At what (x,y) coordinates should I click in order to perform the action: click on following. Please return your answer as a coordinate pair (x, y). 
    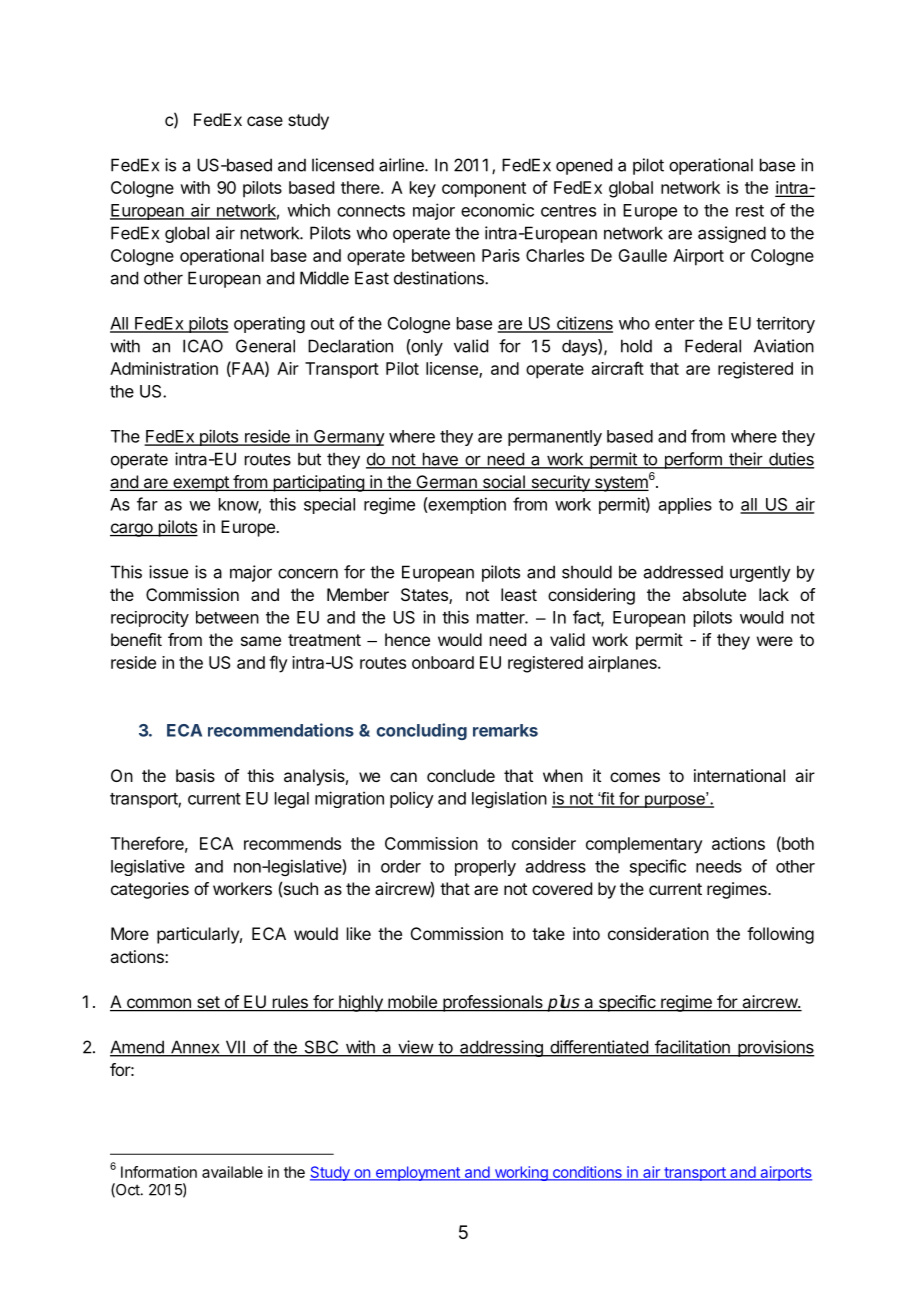
    Looking at the image, I should click on (780, 935).
